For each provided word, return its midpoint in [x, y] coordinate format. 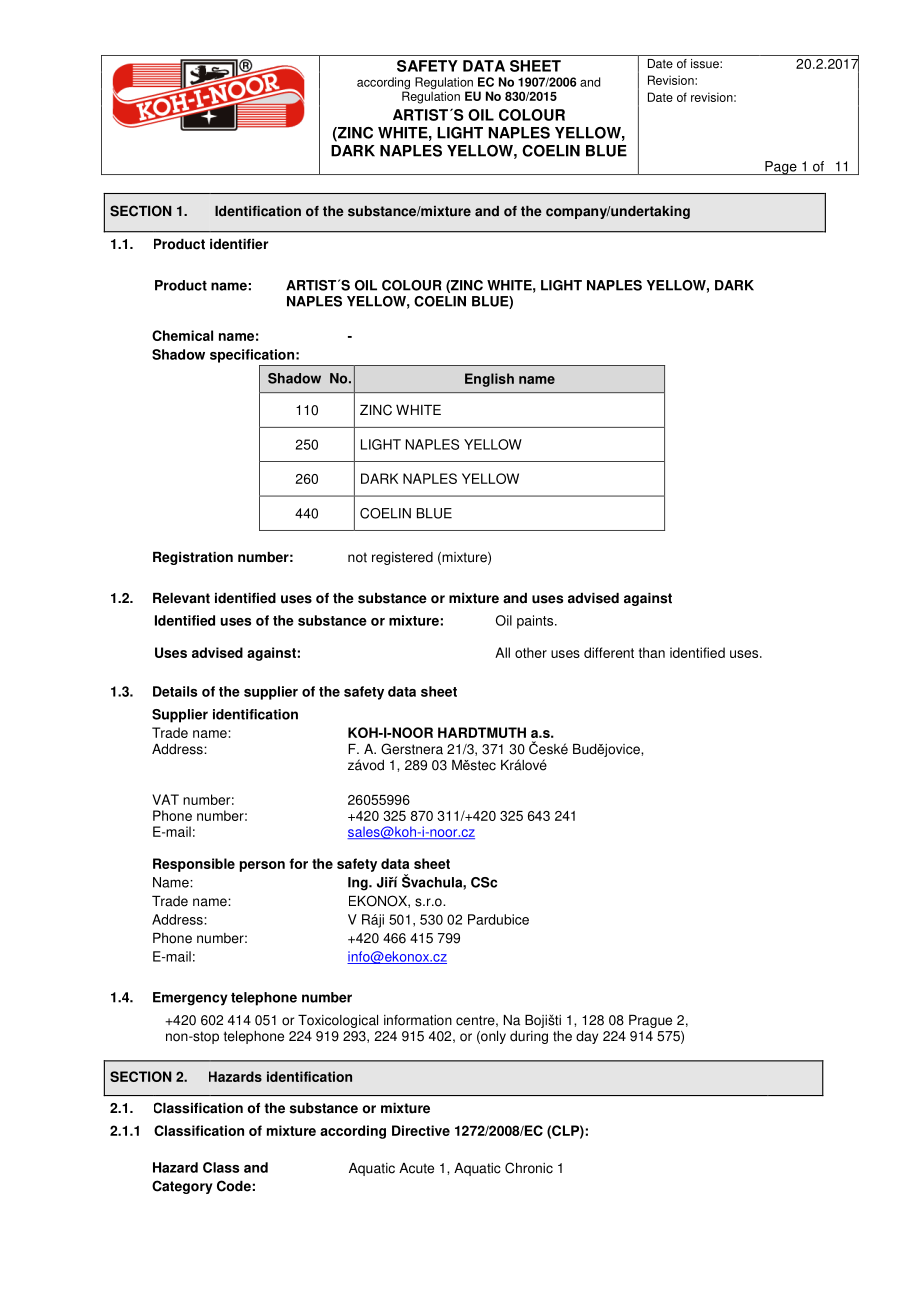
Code [234, 1186]
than [652, 652]
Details [175, 691]
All [502, 652]
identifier [239, 244]
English [489, 380]
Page [781, 168]
